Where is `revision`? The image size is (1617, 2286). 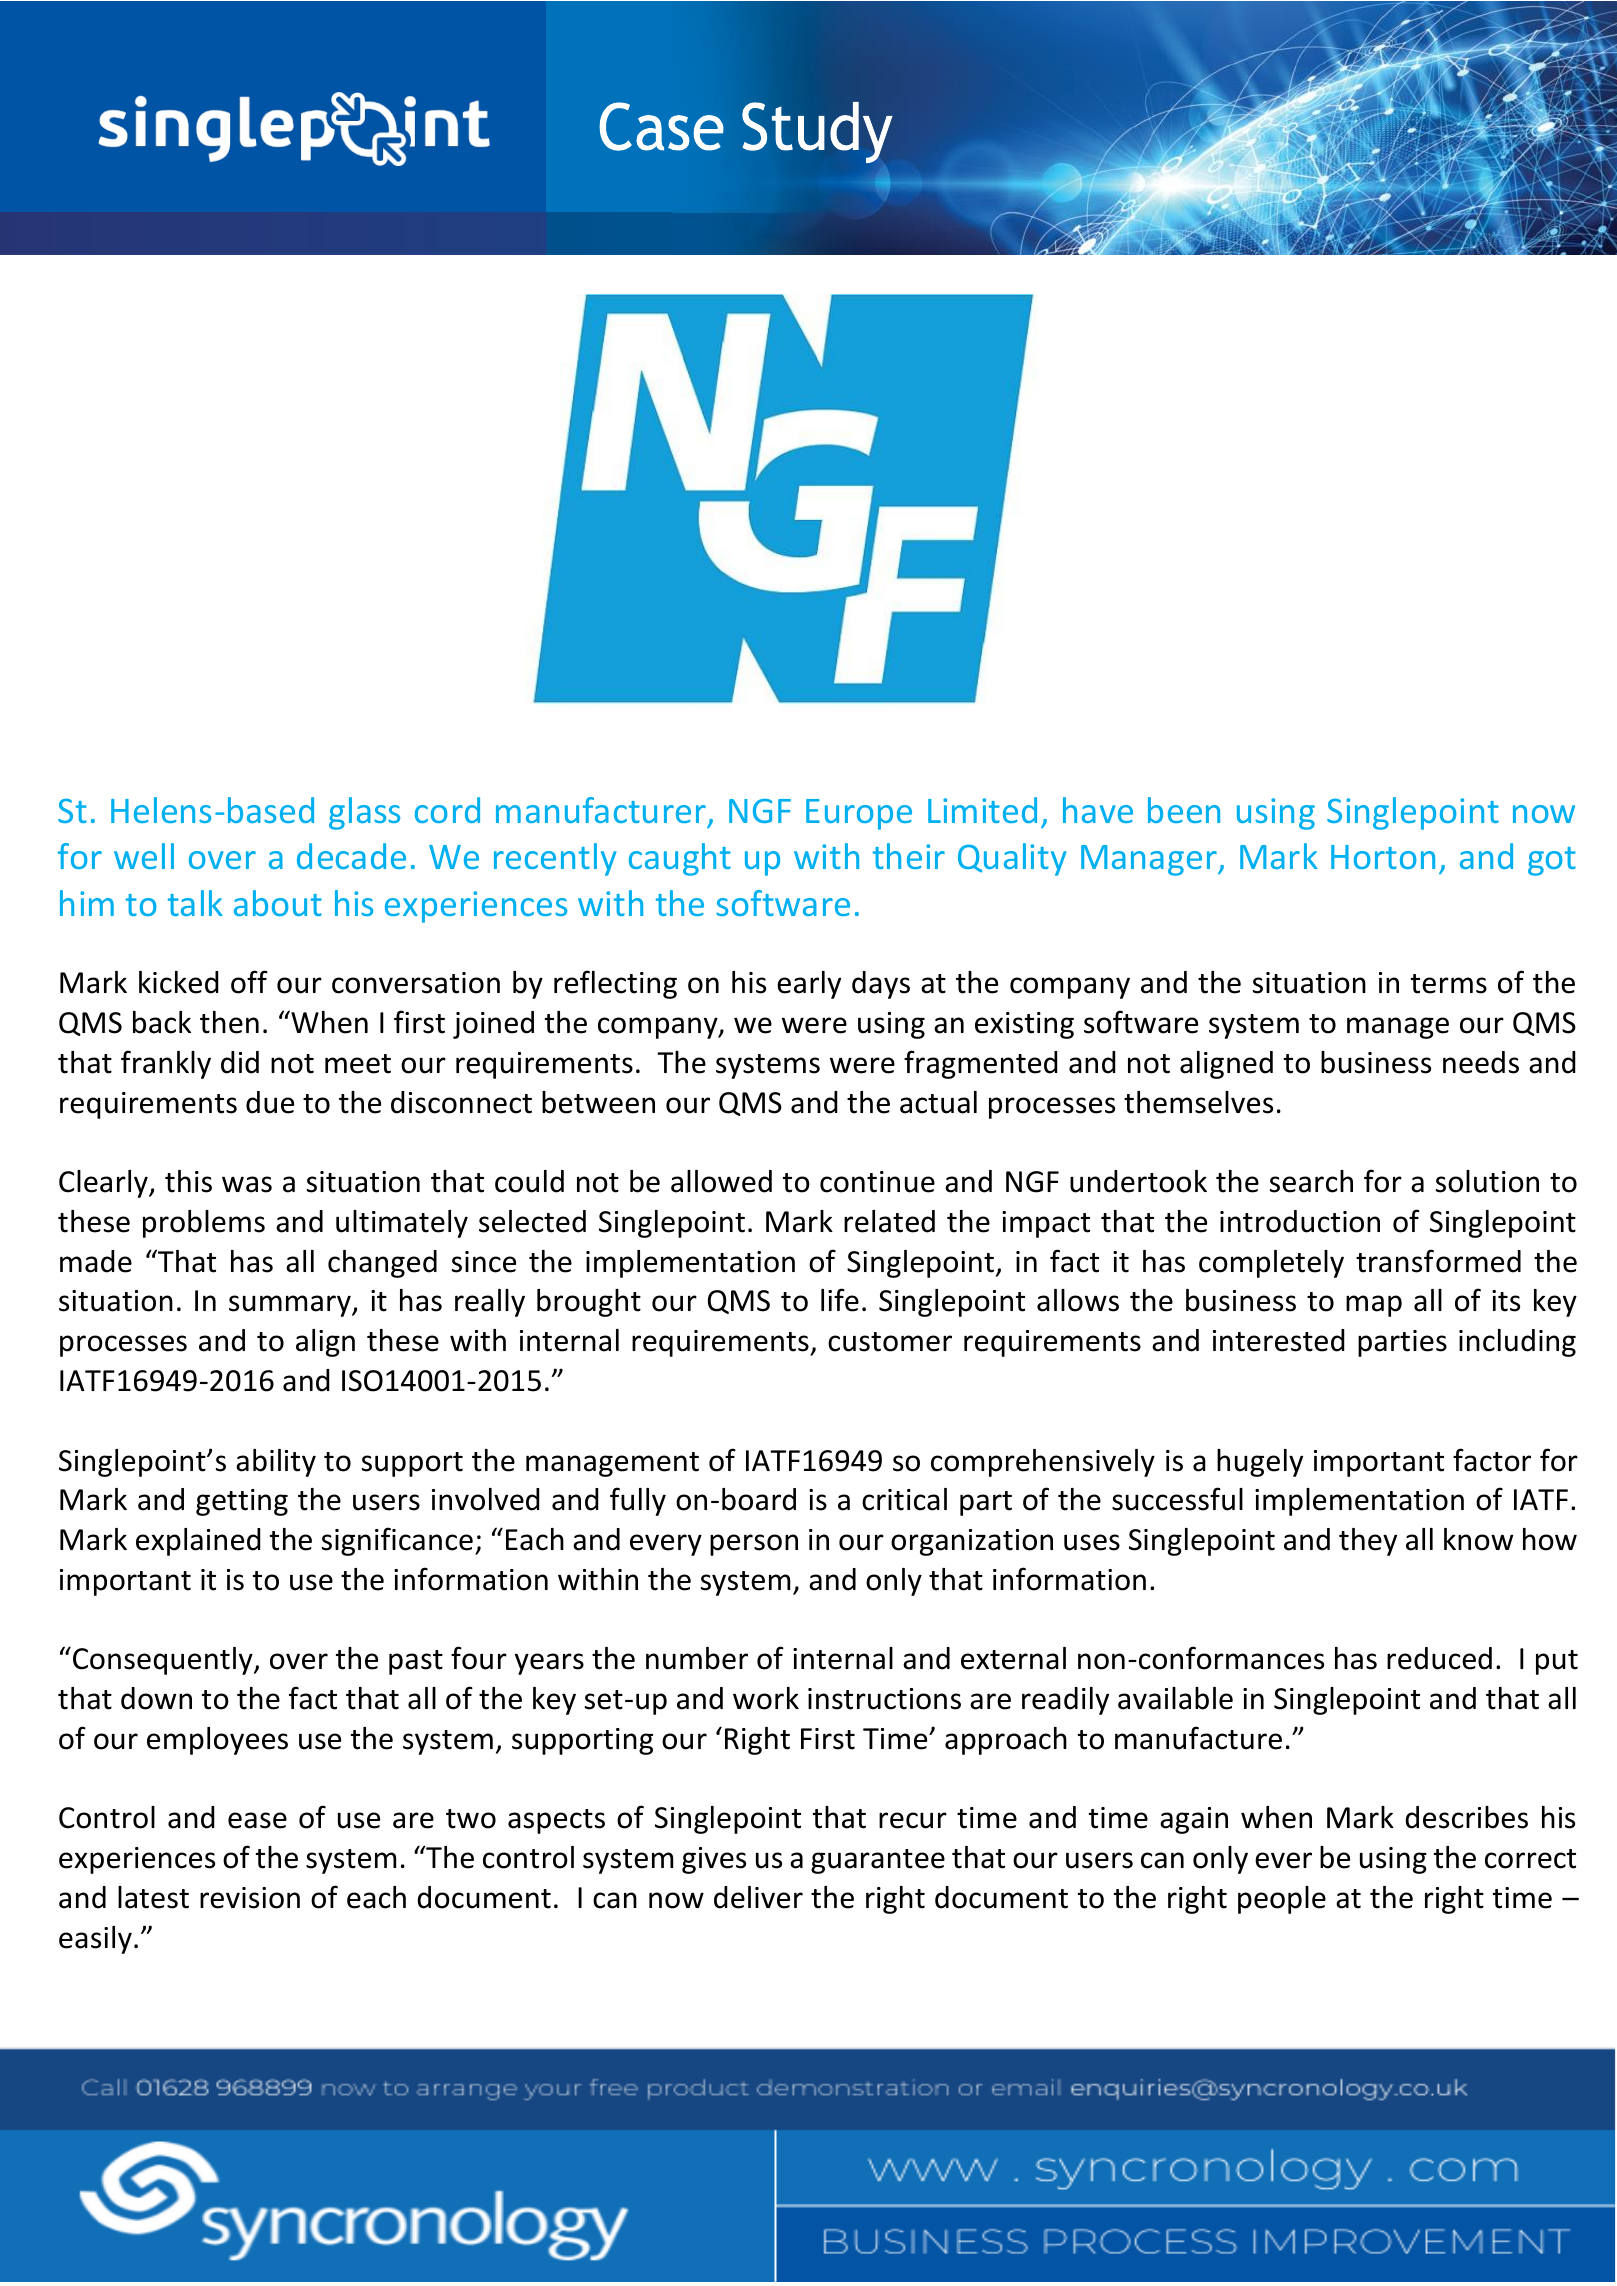 revision is located at coordinates (250, 1898).
